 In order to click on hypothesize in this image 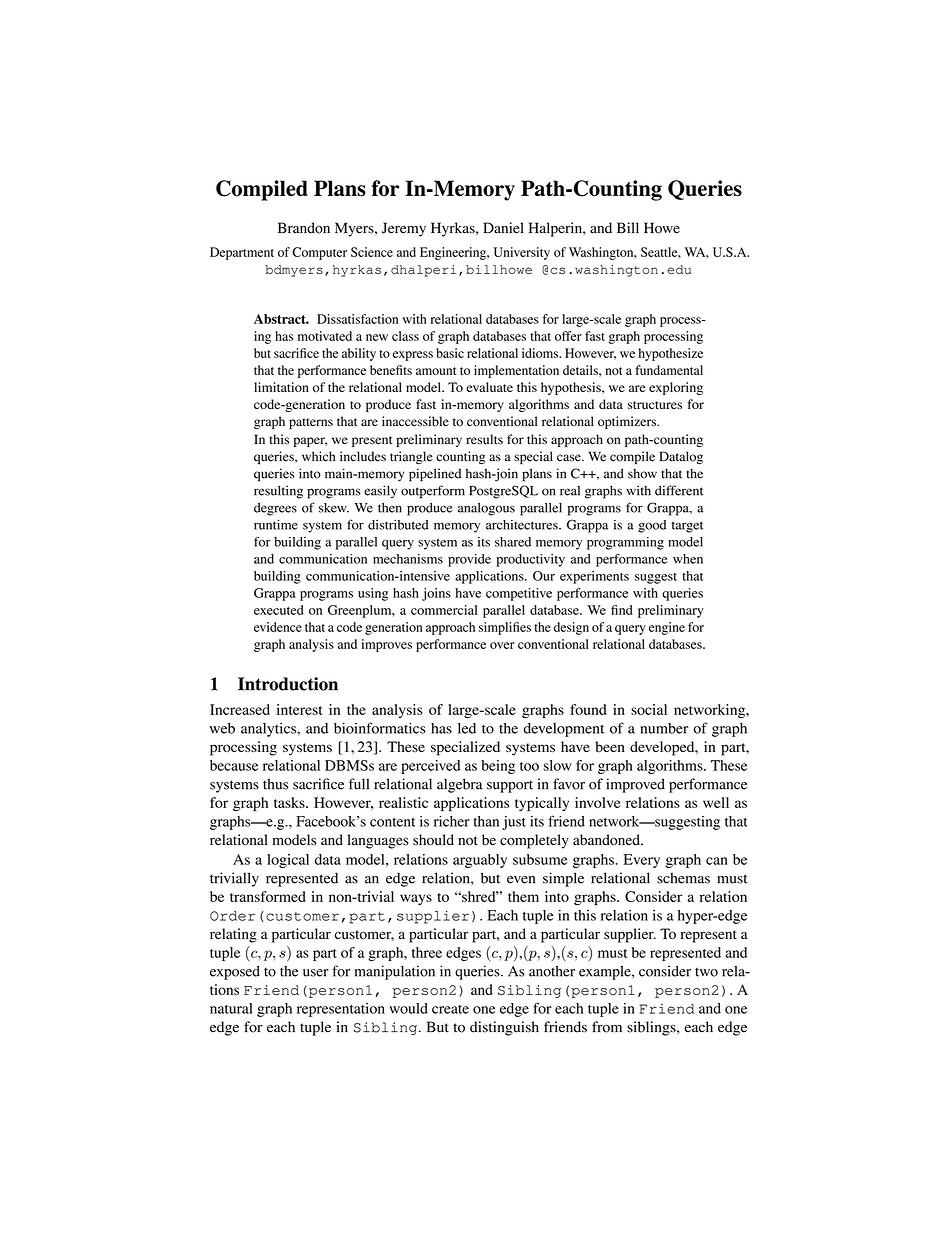, I will do `click(671, 354)`.
